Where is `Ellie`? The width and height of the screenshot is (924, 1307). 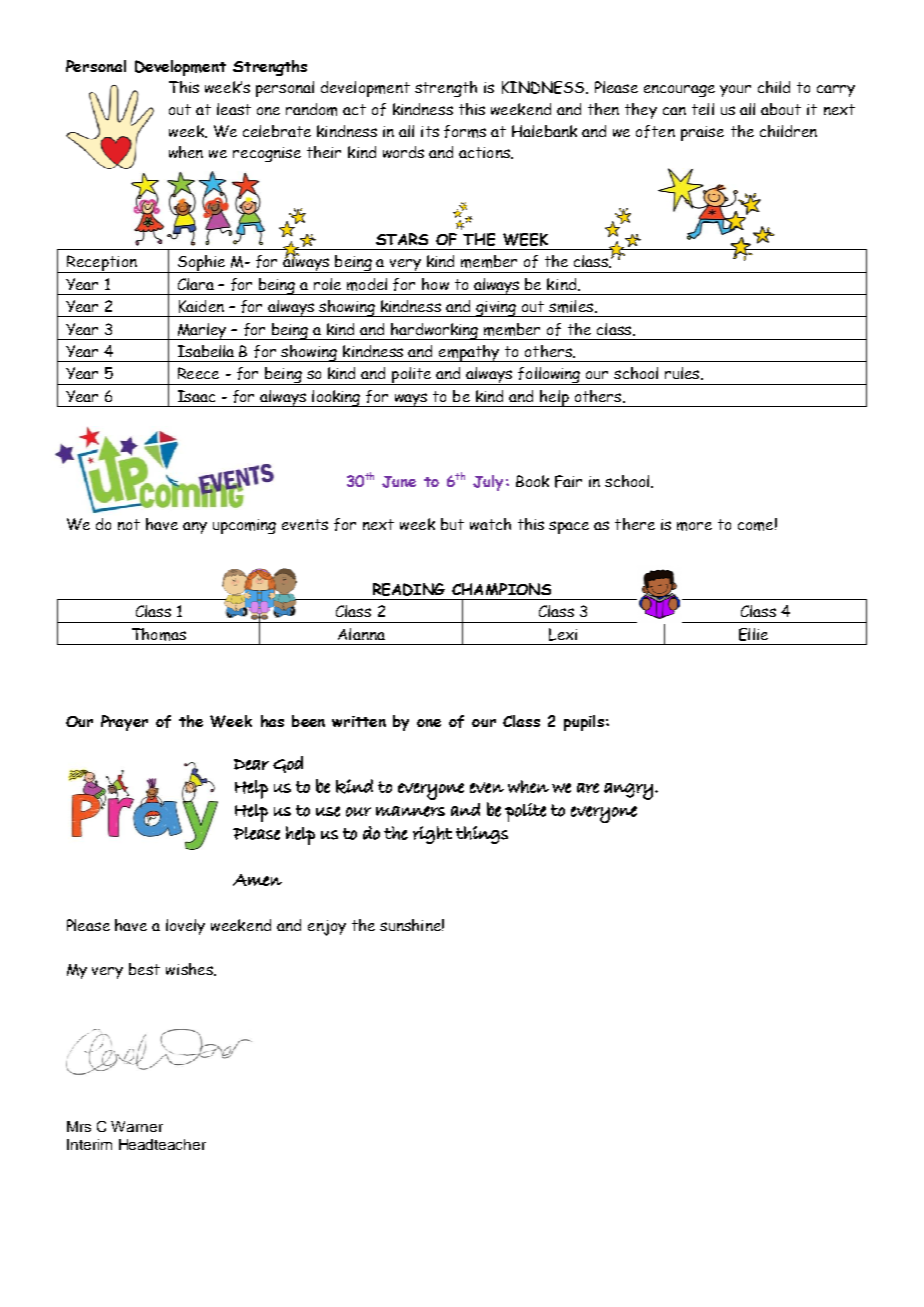 Ellie is located at coordinates (753, 634).
